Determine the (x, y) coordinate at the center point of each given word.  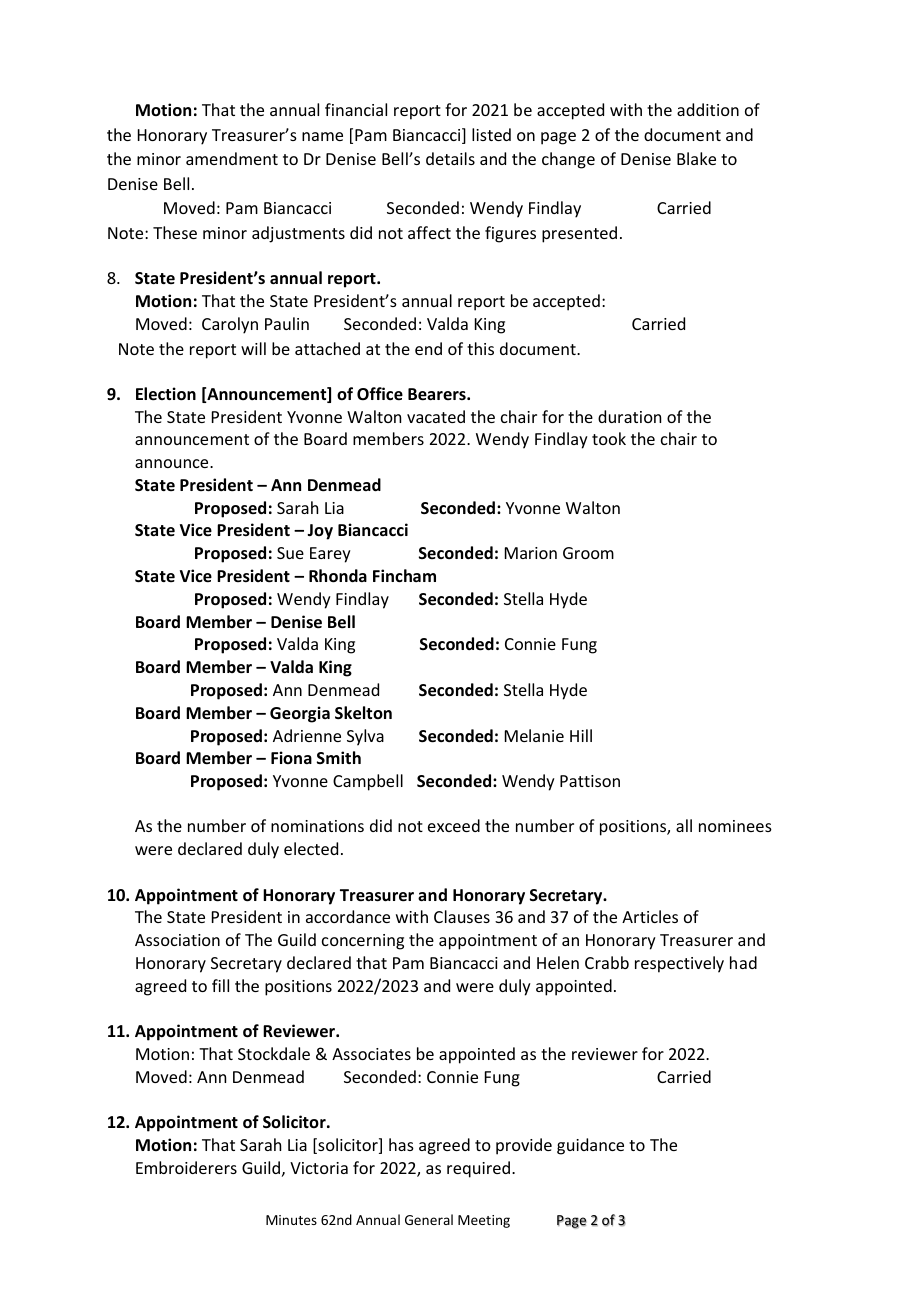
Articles (650, 916)
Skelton (363, 713)
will (253, 348)
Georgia (300, 714)
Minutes (291, 1220)
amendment (232, 158)
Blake (696, 158)
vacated (436, 416)
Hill (581, 735)
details (450, 158)
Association (177, 940)
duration (629, 416)
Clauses (462, 916)
